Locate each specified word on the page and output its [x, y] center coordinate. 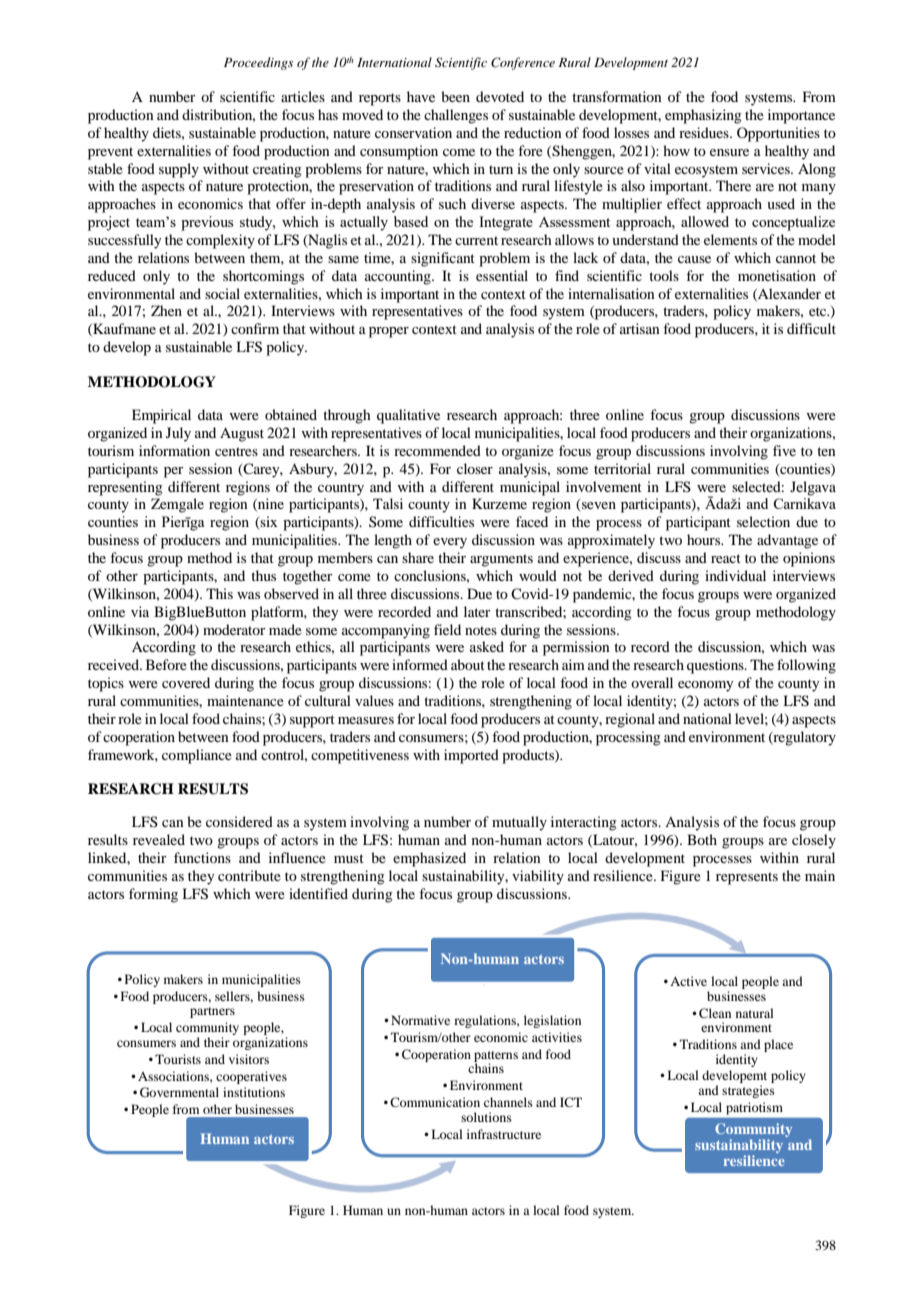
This [219, 593]
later [477, 611]
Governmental [179, 1092]
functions [202, 857]
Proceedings [258, 63]
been [455, 96]
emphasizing [703, 116]
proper [389, 332]
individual [735, 575]
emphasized [429, 859]
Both [702, 839]
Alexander [788, 294]
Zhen [166, 310]
